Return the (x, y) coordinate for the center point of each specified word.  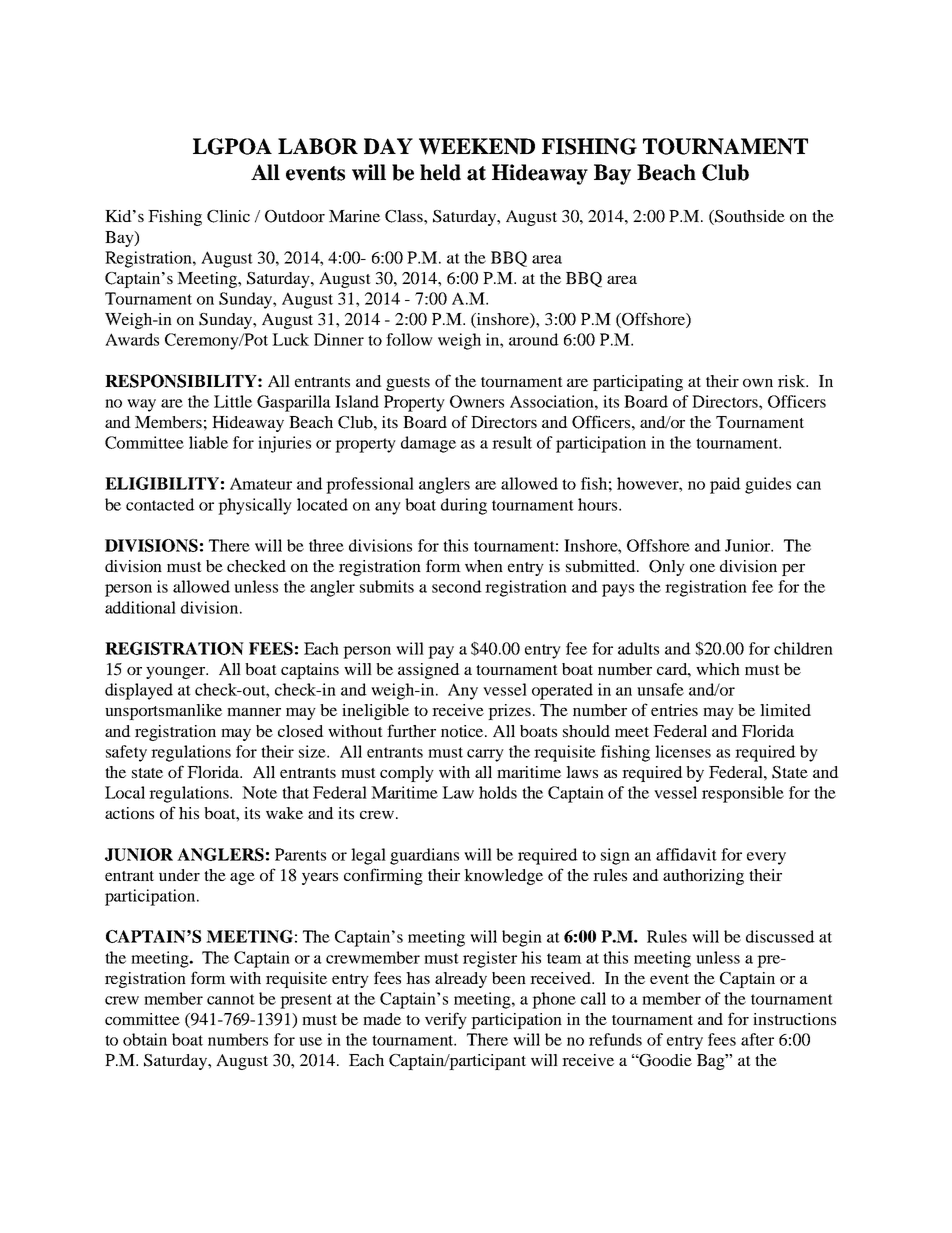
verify (446, 1020)
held (440, 172)
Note (259, 792)
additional (140, 607)
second (457, 586)
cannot (231, 999)
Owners (477, 401)
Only (667, 568)
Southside (749, 217)
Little (233, 401)
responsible (743, 794)
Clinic (228, 216)
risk (793, 381)
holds (498, 792)
